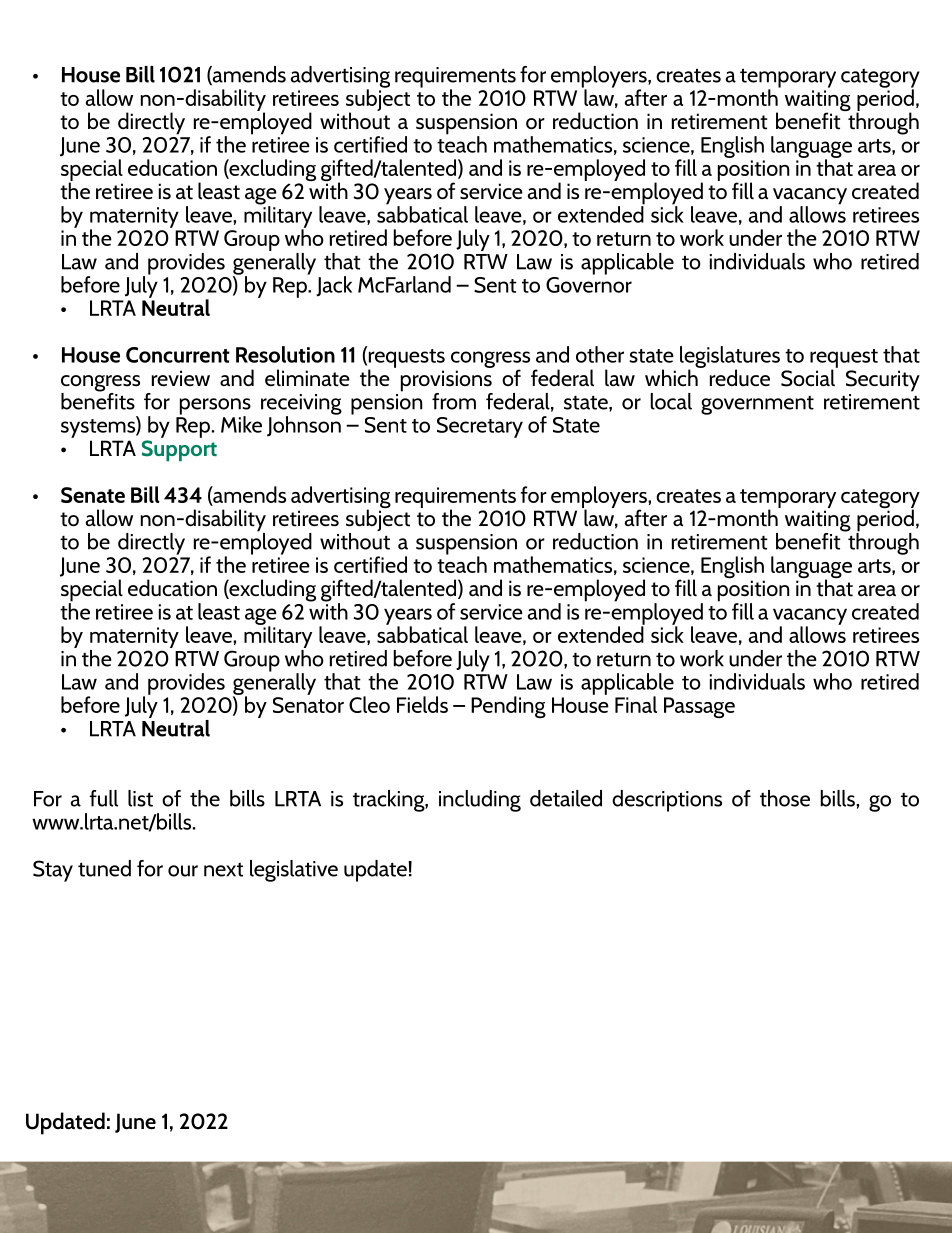 The height and width of the screenshot is (1233, 952). Describe the element at coordinates (308, 705) in the screenshot. I see `Senator` at that location.
